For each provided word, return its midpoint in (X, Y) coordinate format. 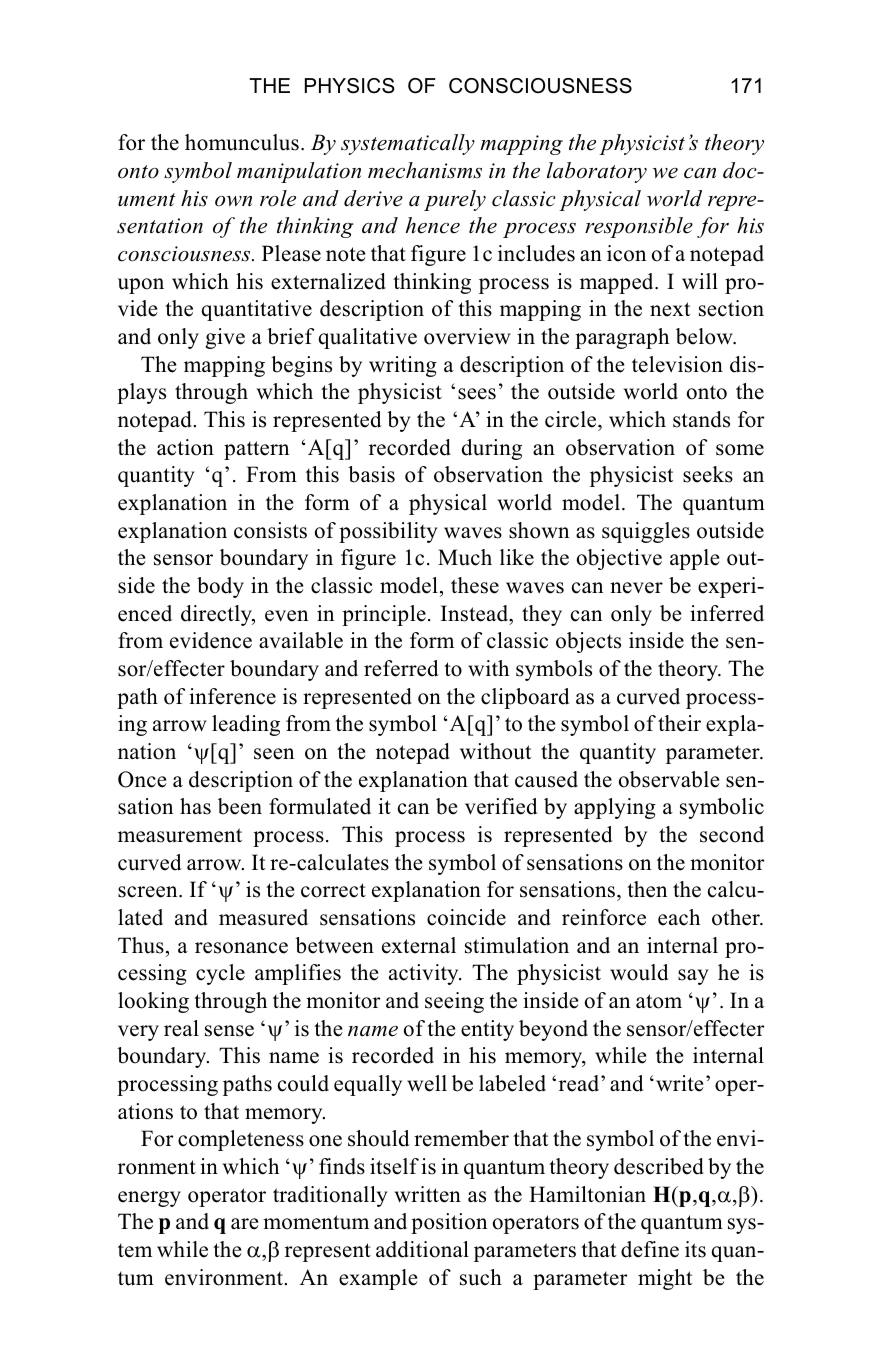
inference (232, 696)
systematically (408, 144)
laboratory (597, 172)
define (650, 1249)
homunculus (242, 142)
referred (401, 668)
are (245, 1224)
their (679, 723)
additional (422, 1249)
